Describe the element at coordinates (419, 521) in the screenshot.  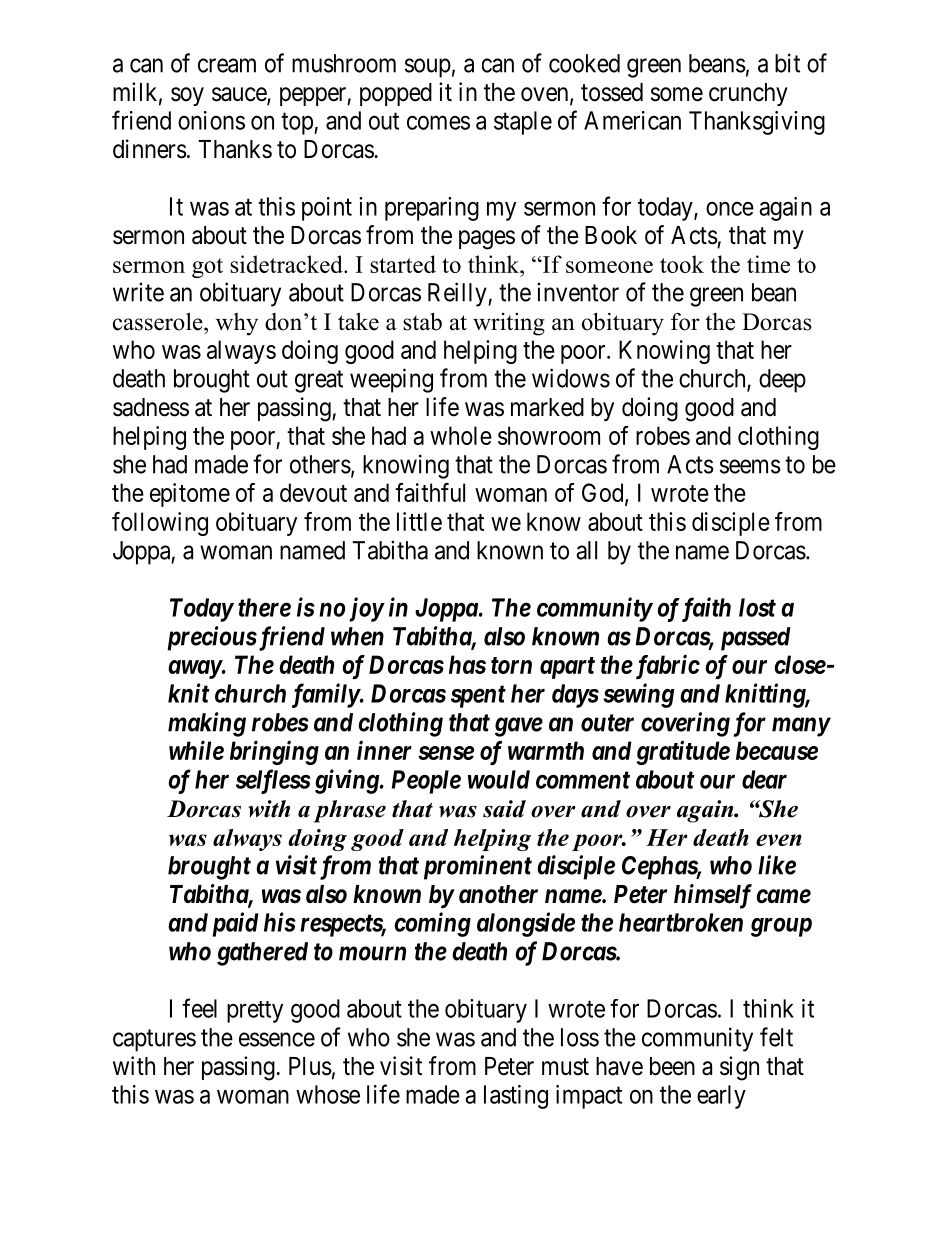
I see `little` at that location.
